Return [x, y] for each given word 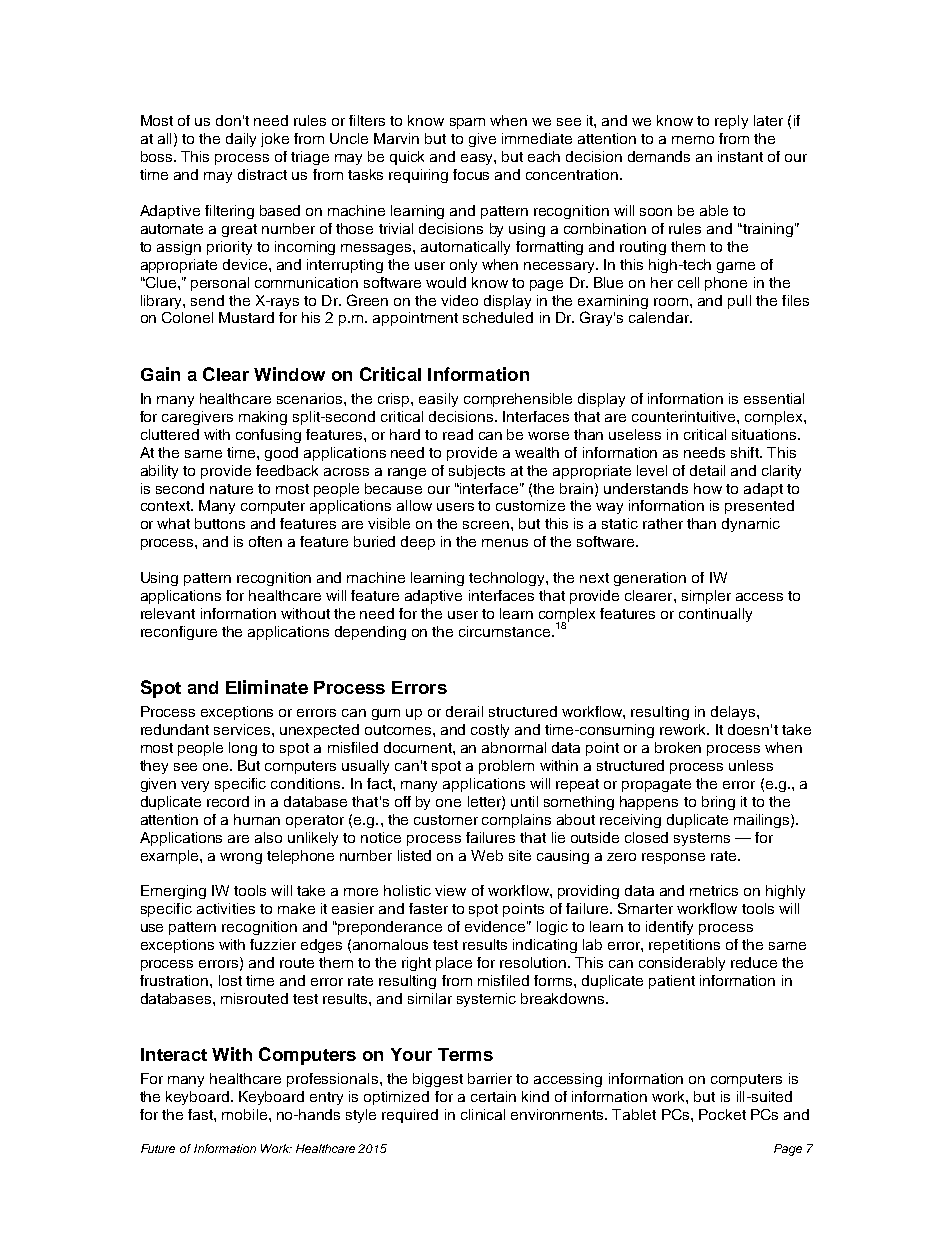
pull [739, 302]
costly [490, 731]
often [265, 541]
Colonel [187, 317]
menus [505, 543]
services [243, 729]
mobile [246, 1114]
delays [733, 713]
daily [241, 140]
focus [471, 174]
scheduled [498, 317]
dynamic [751, 525]
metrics [714, 890]
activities [226, 908]
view [450, 890]
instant [740, 156]
